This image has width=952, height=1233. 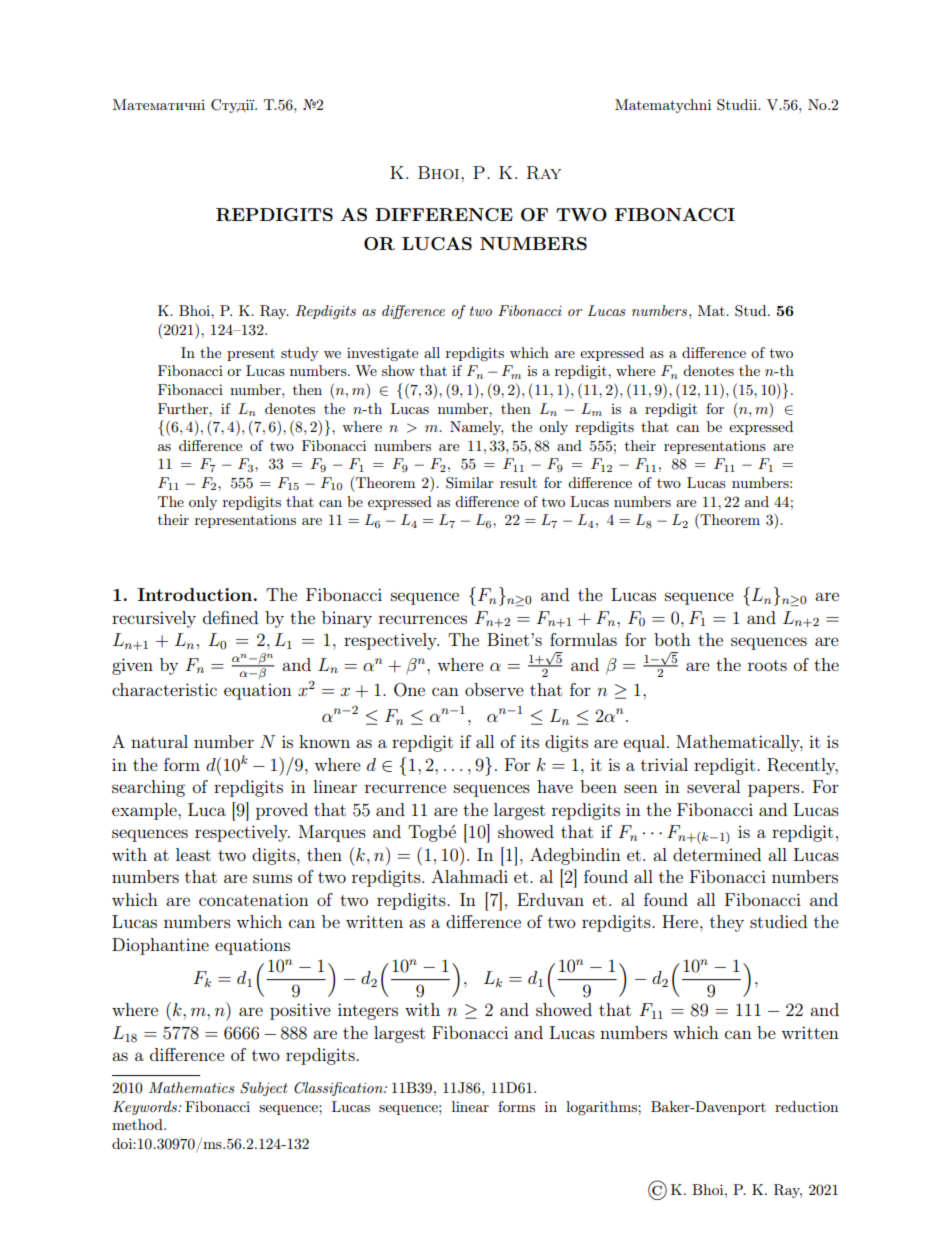 I want to click on reduction, so click(x=806, y=1106).
